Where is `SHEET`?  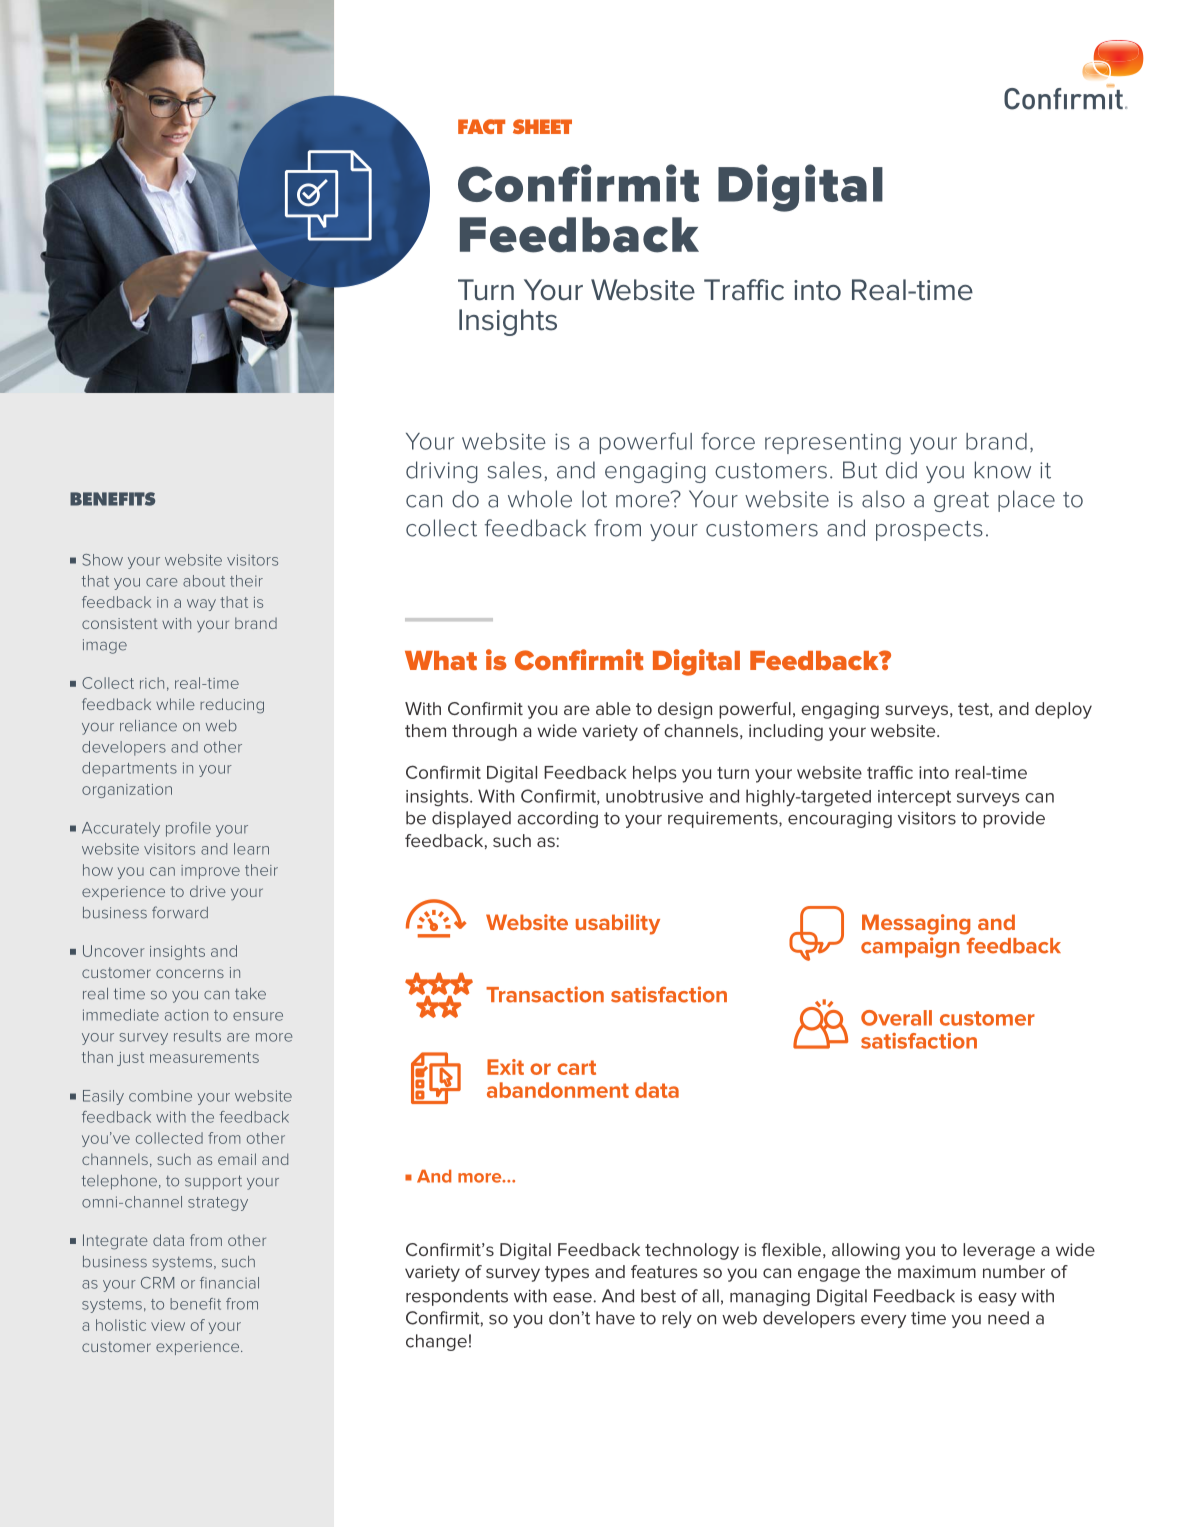
SHEET is located at coordinates (542, 126).
